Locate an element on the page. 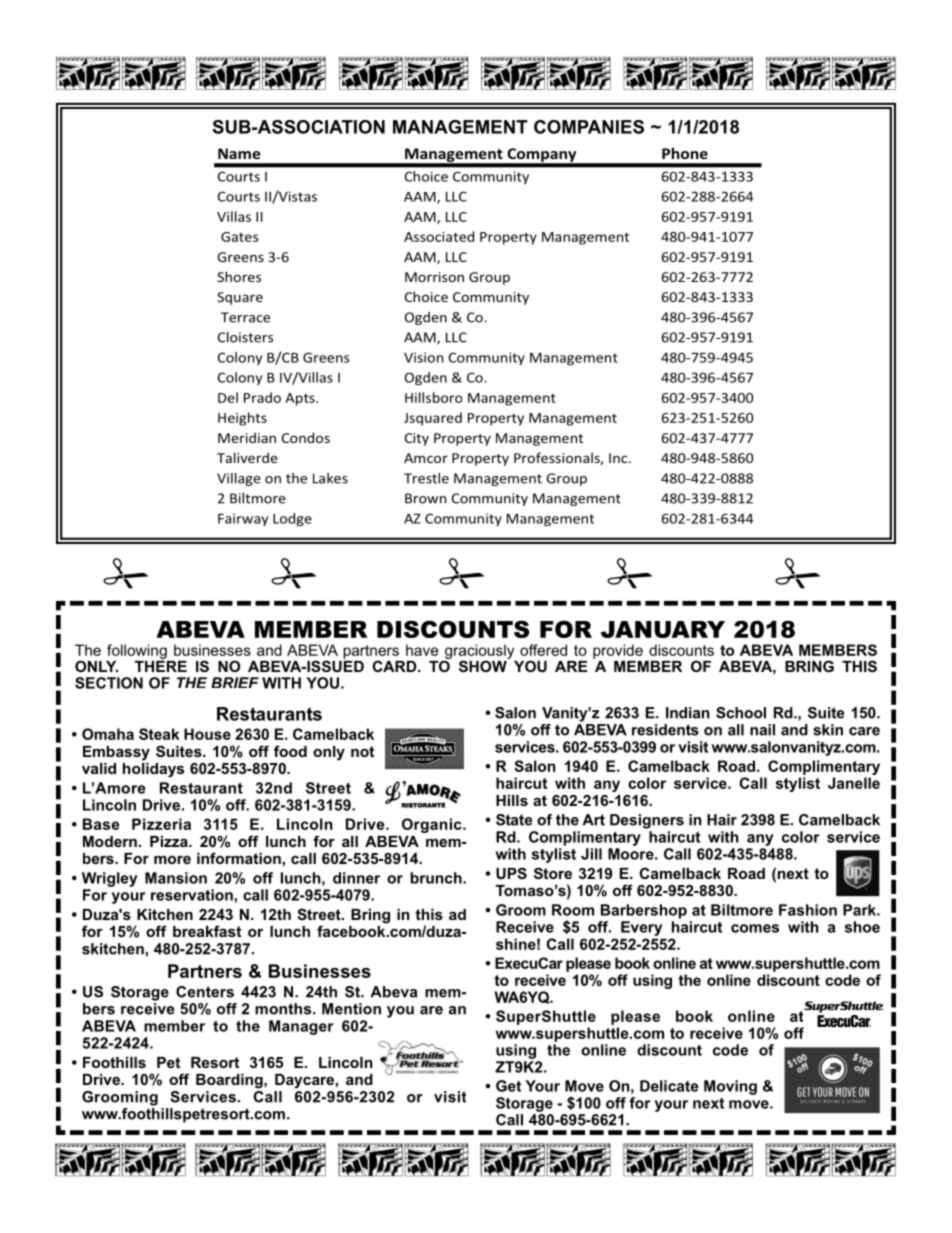  Boarding is located at coordinates (230, 1081).
